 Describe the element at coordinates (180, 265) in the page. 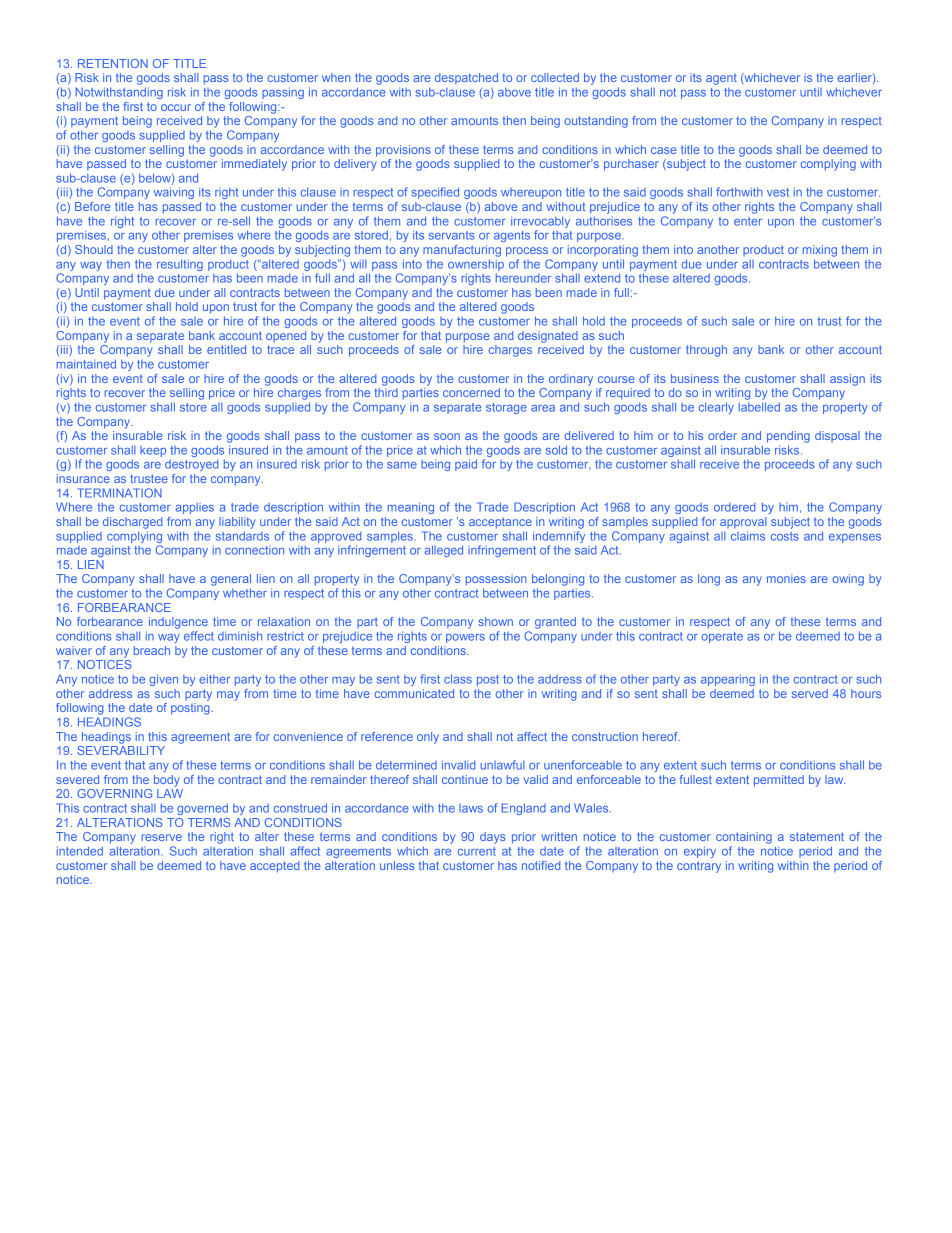

I see `resulting` at that location.
